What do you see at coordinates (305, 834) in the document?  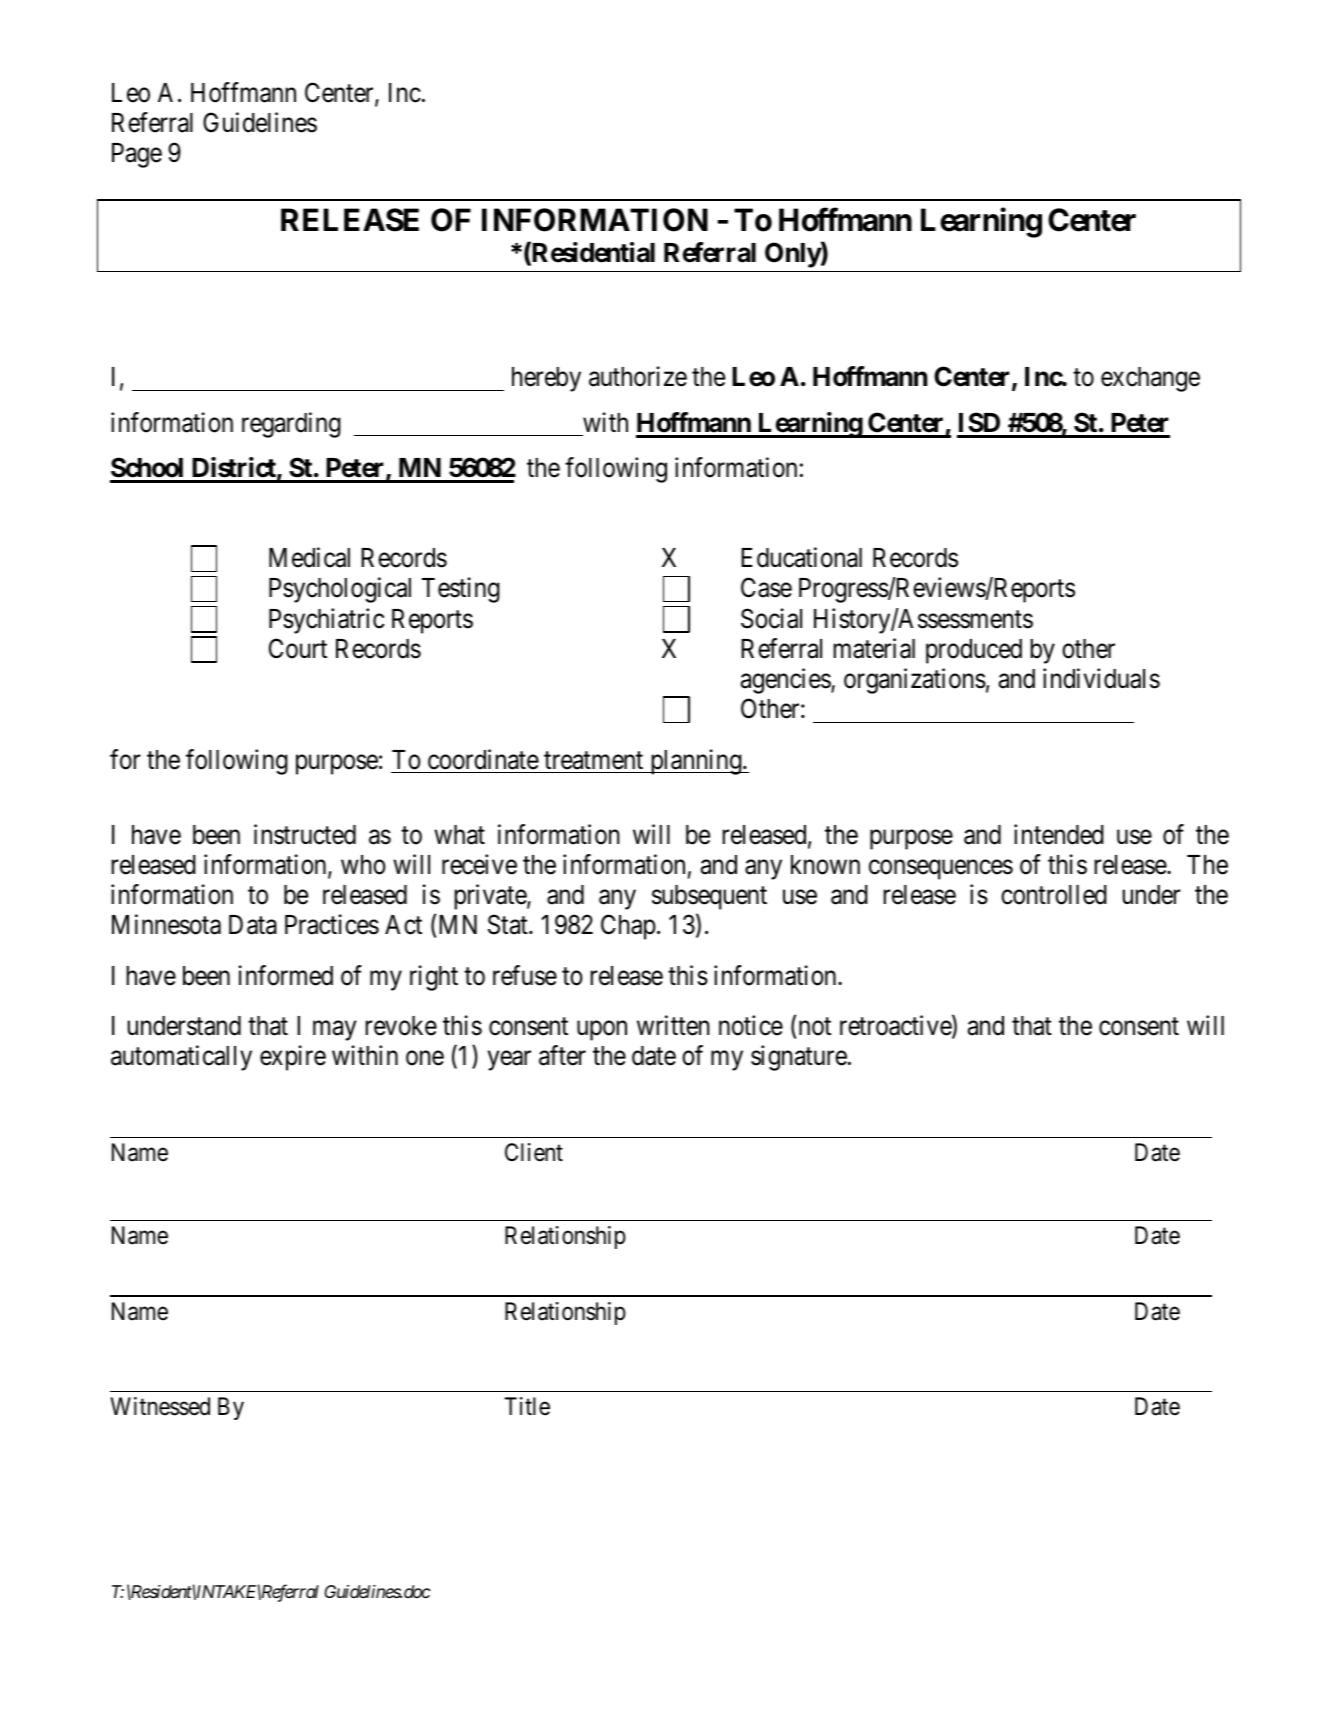 I see `instructed` at bounding box center [305, 834].
